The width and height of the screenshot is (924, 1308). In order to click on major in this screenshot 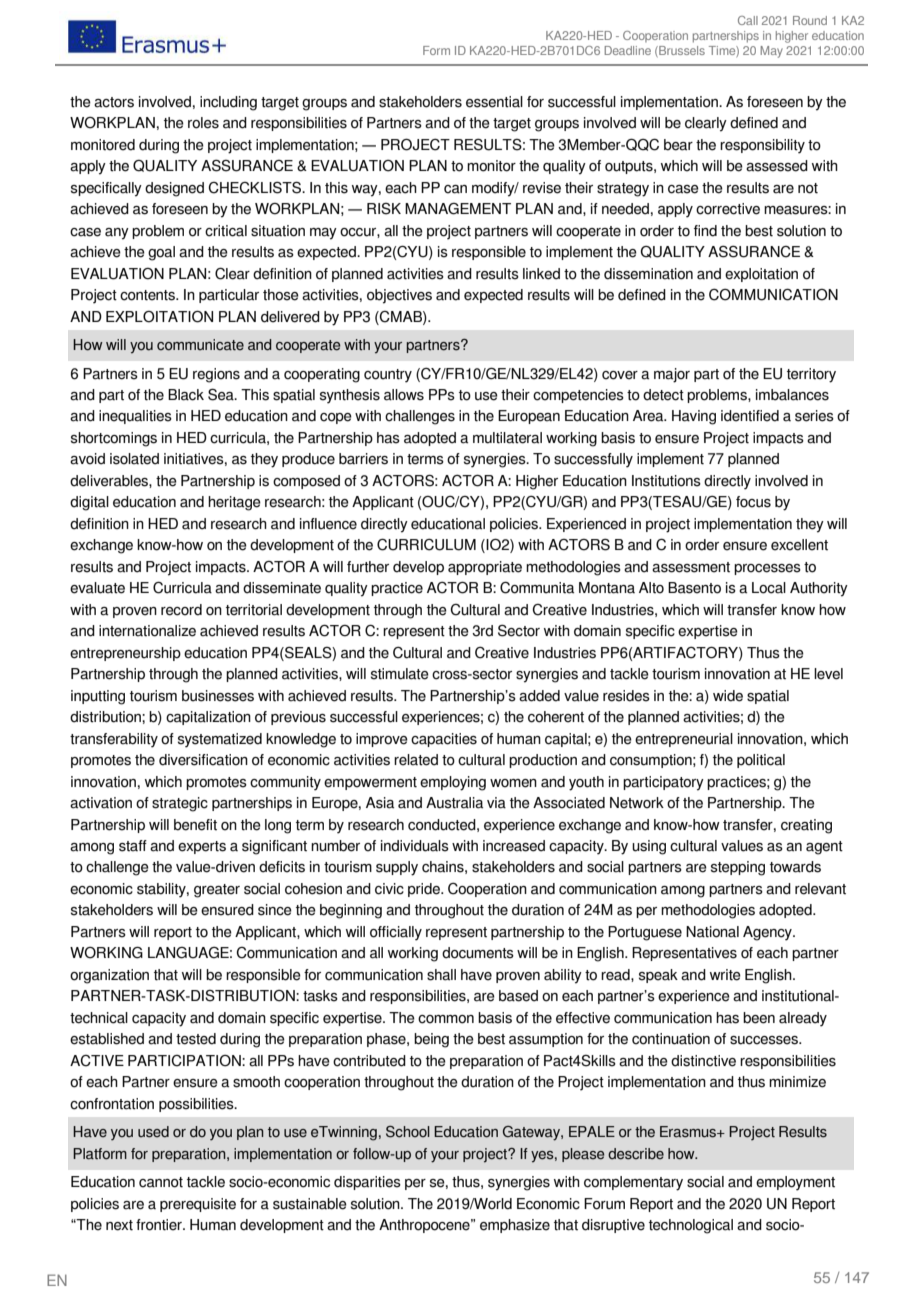, I will do `click(672, 375)`.
